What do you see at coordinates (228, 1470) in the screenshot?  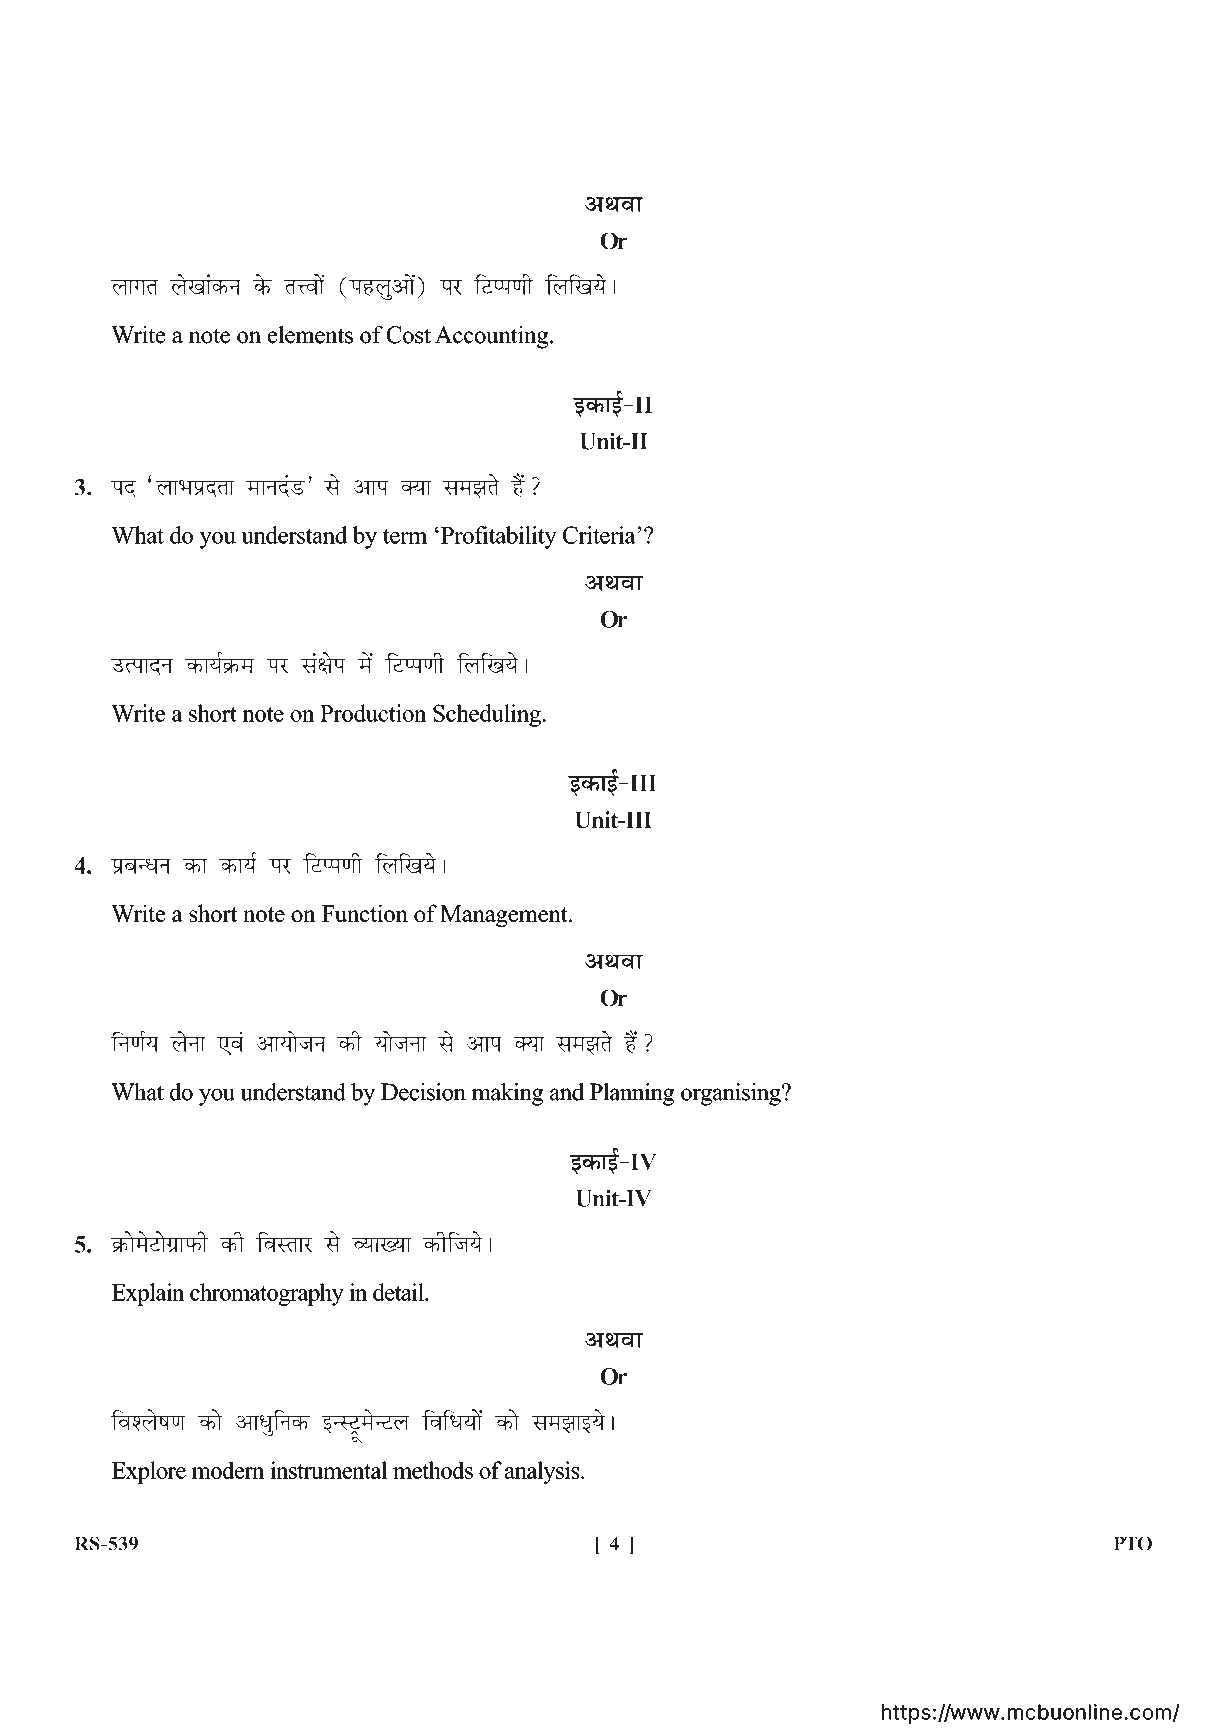 I see `modern` at bounding box center [228, 1470].
